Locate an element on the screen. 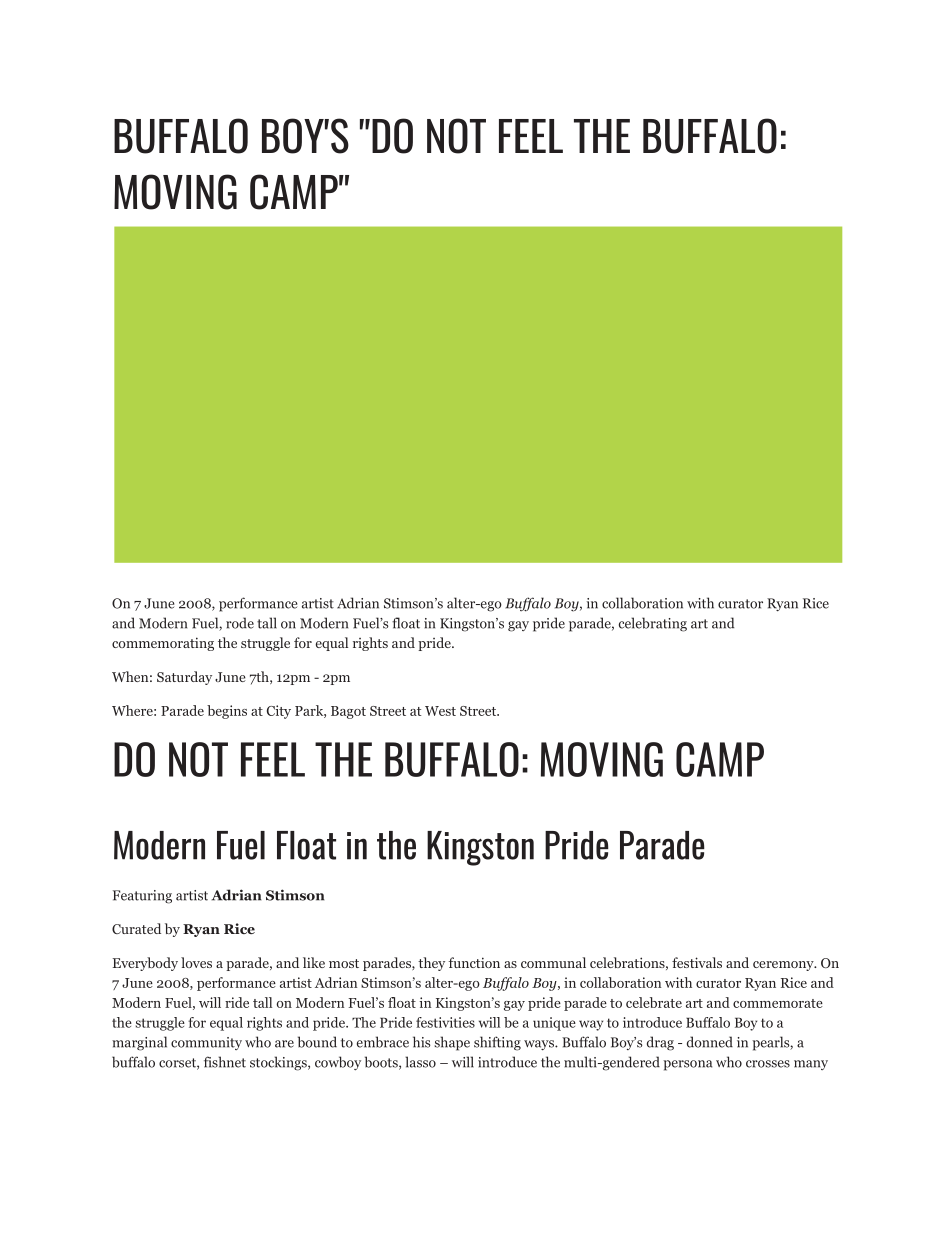 This screenshot has width=952, height=1233. donned is located at coordinates (710, 1042).
